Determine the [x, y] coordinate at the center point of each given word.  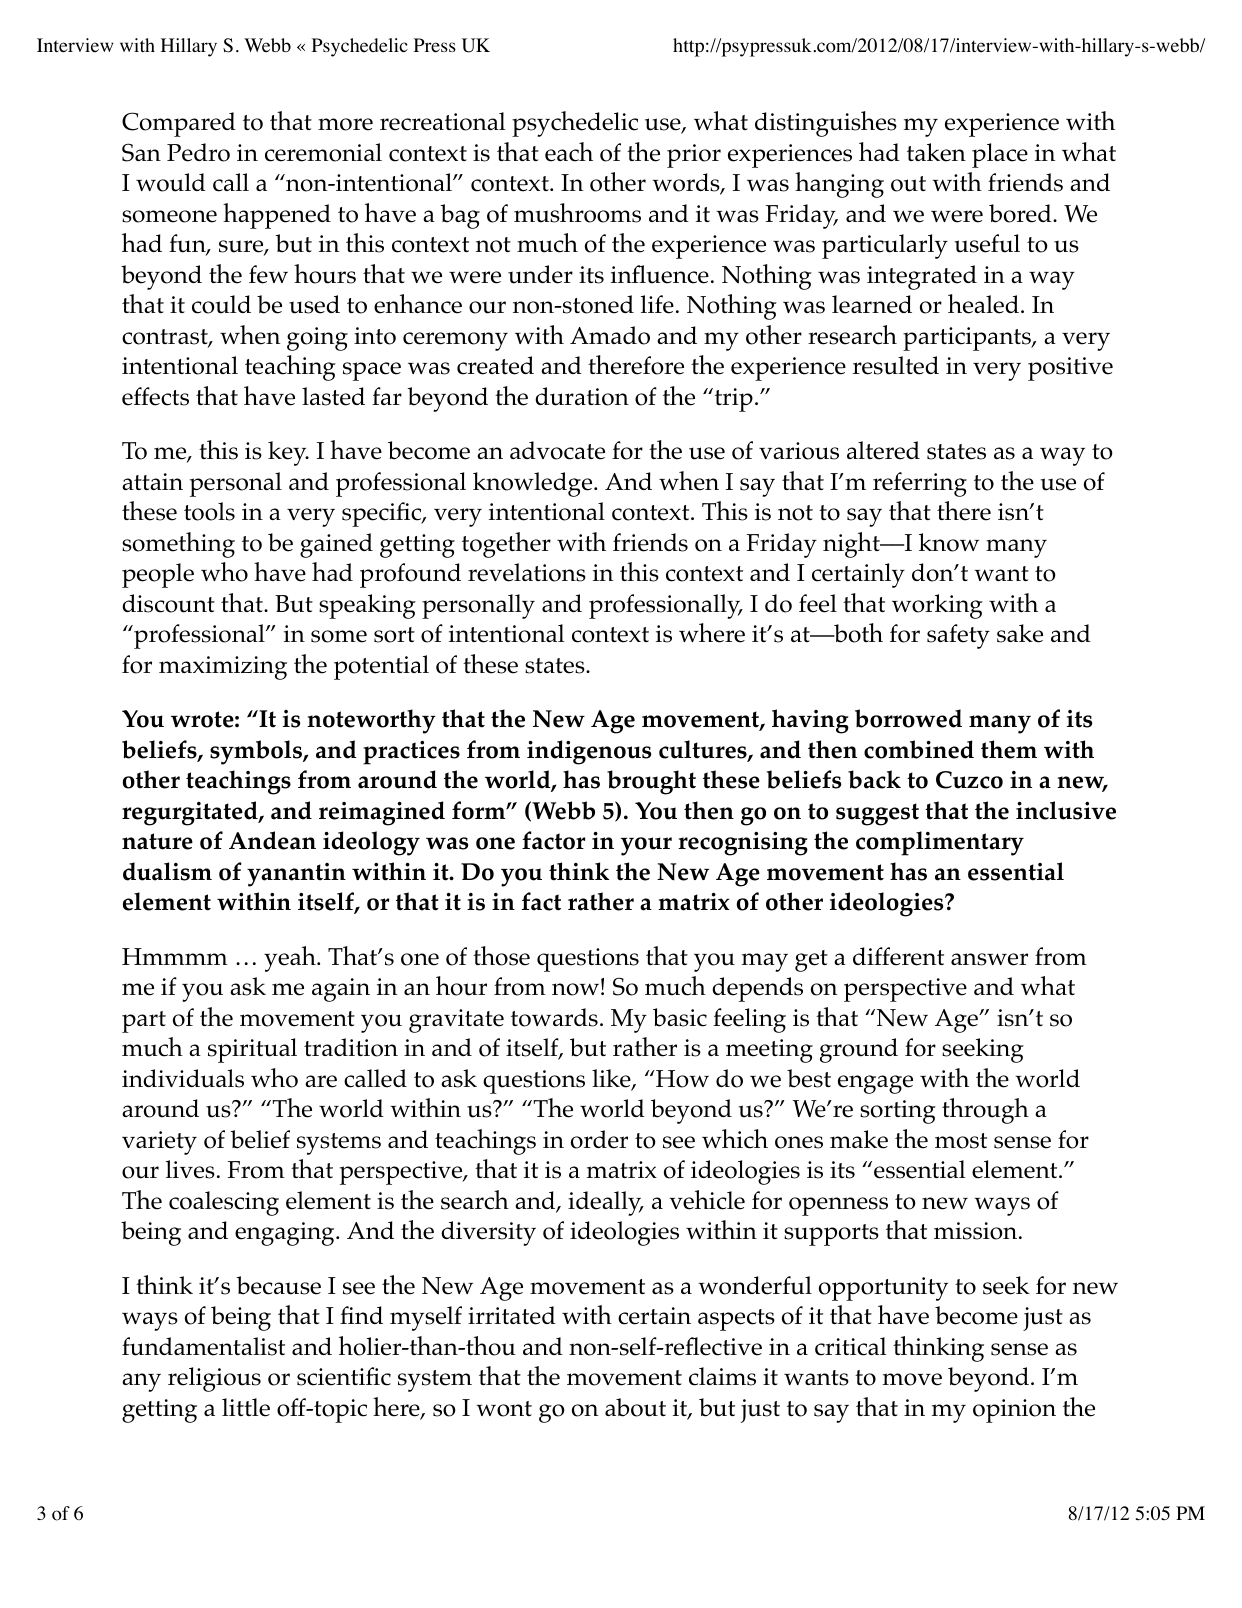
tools [209, 511]
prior [694, 156]
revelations [527, 572]
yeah [291, 959]
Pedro [198, 152]
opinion [1014, 1411]
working [937, 606]
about [635, 1407]
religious [214, 1379]
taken [936, 152]
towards [554, 1017]
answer [989, 959]
